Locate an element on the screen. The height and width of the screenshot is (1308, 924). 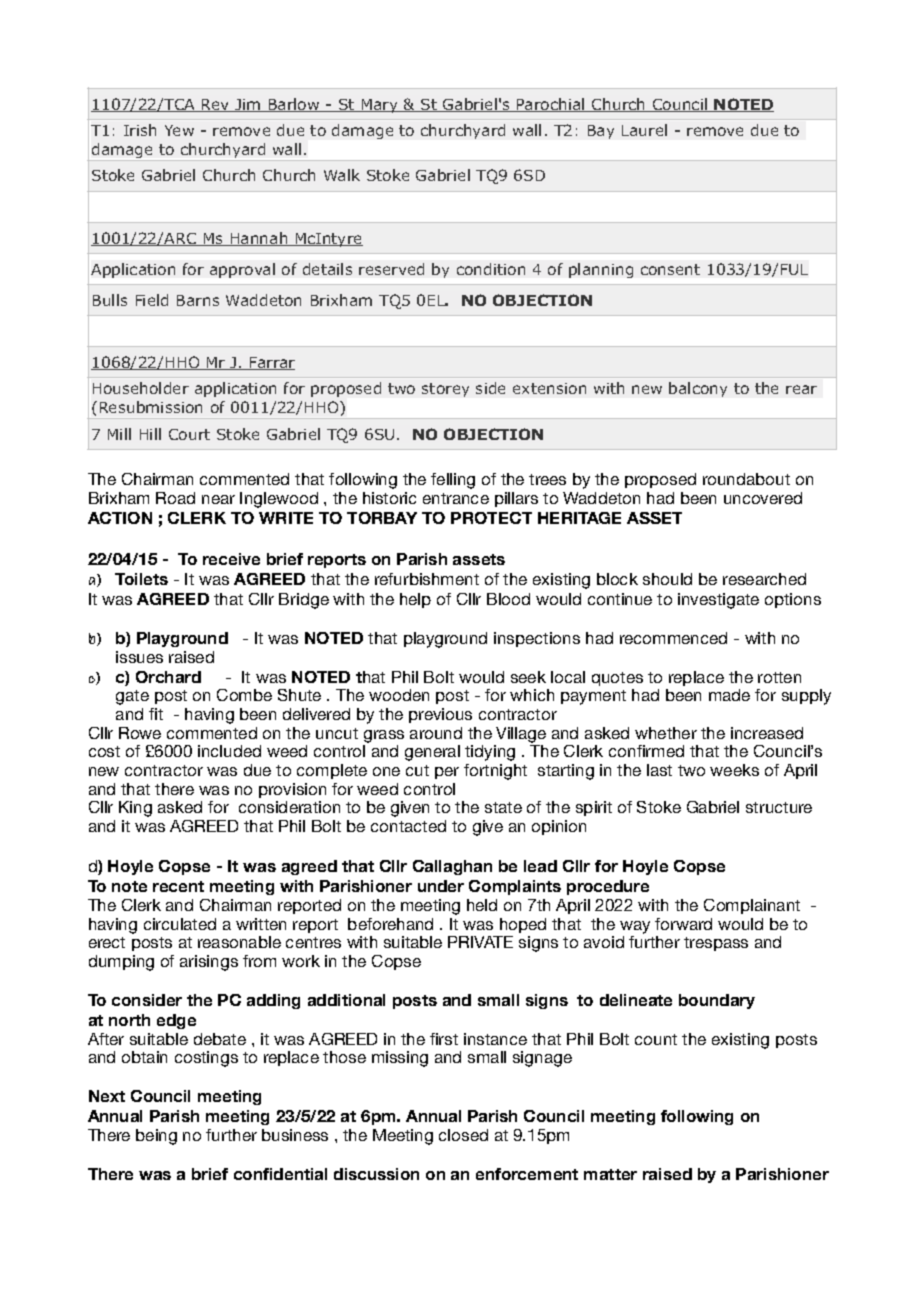
per is located at coordinates (447, 773).
